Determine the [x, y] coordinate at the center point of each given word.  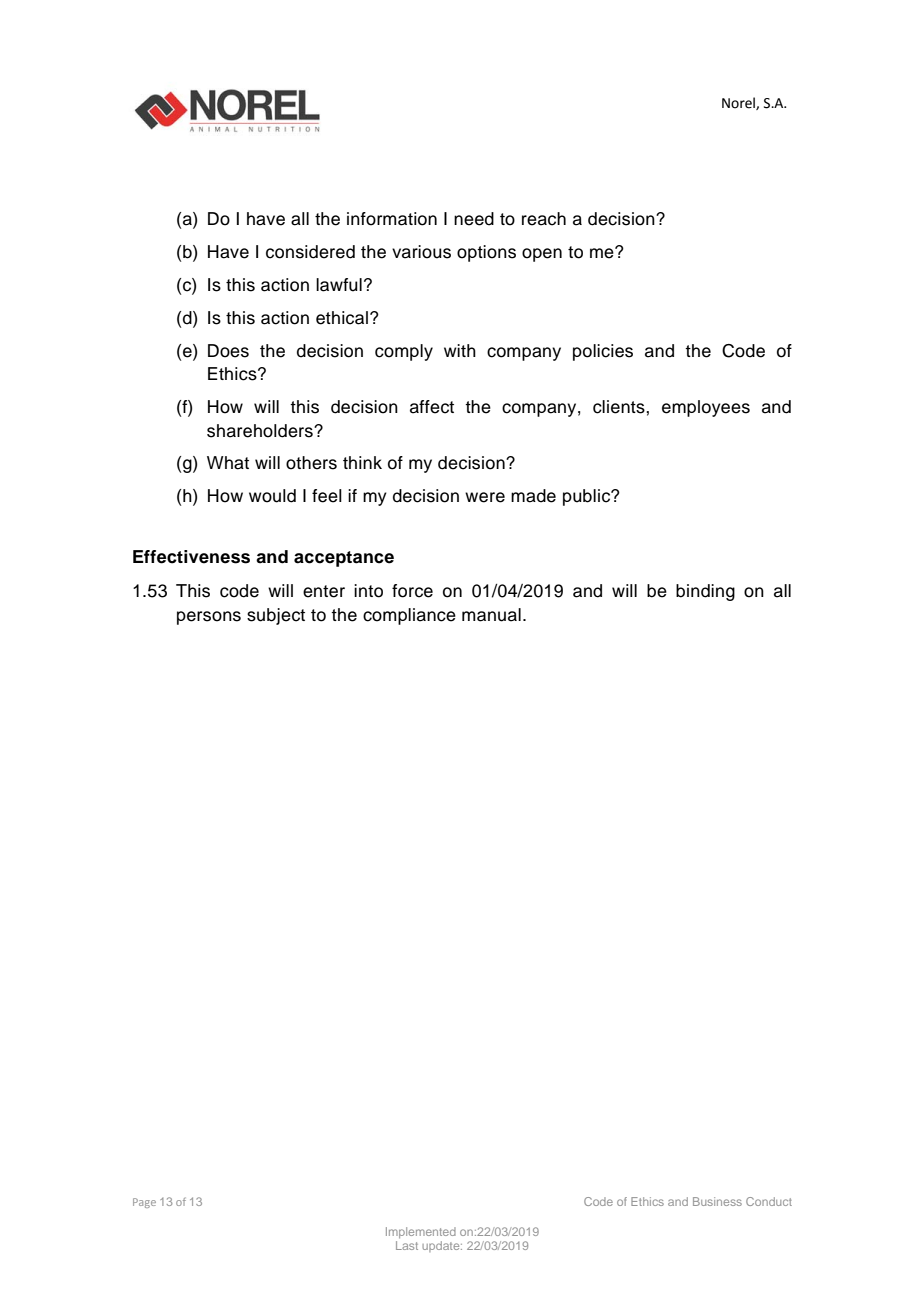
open [542, 255]
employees [706, 408]
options [486, 253]
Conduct [769, 1201]
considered [310, 252]
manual [491, 615]
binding [705, 592]
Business [717, 1201]
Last [407, 1245]
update [442, 1246]
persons [209, 618]
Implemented [421, 1232]
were [485, 497]
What [228, 463]
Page [144, 1203]
